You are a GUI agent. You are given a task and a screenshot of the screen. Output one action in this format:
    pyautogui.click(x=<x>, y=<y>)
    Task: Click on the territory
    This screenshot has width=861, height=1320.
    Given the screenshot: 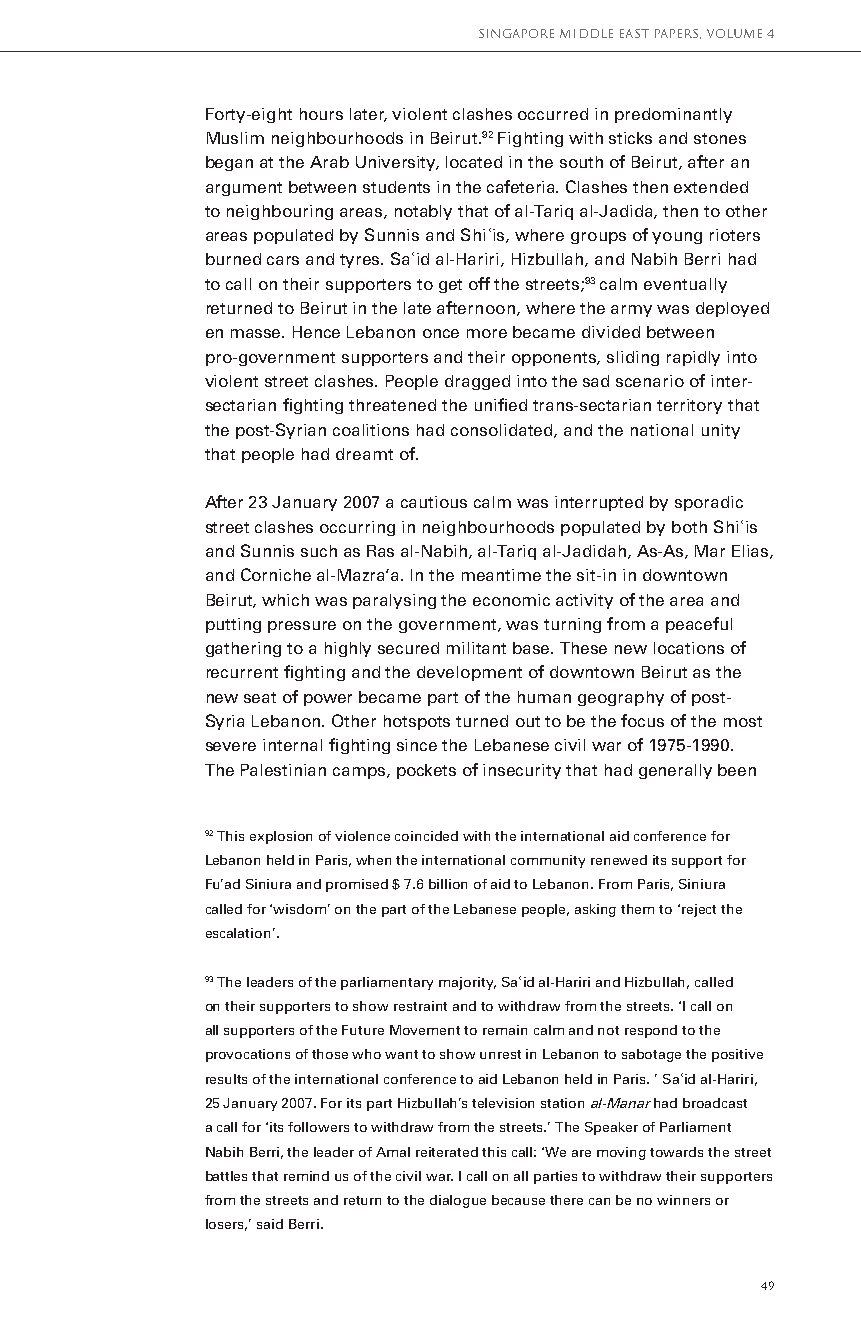 What is the action you would take?
    pyautogui.click(x=689, y=406)
